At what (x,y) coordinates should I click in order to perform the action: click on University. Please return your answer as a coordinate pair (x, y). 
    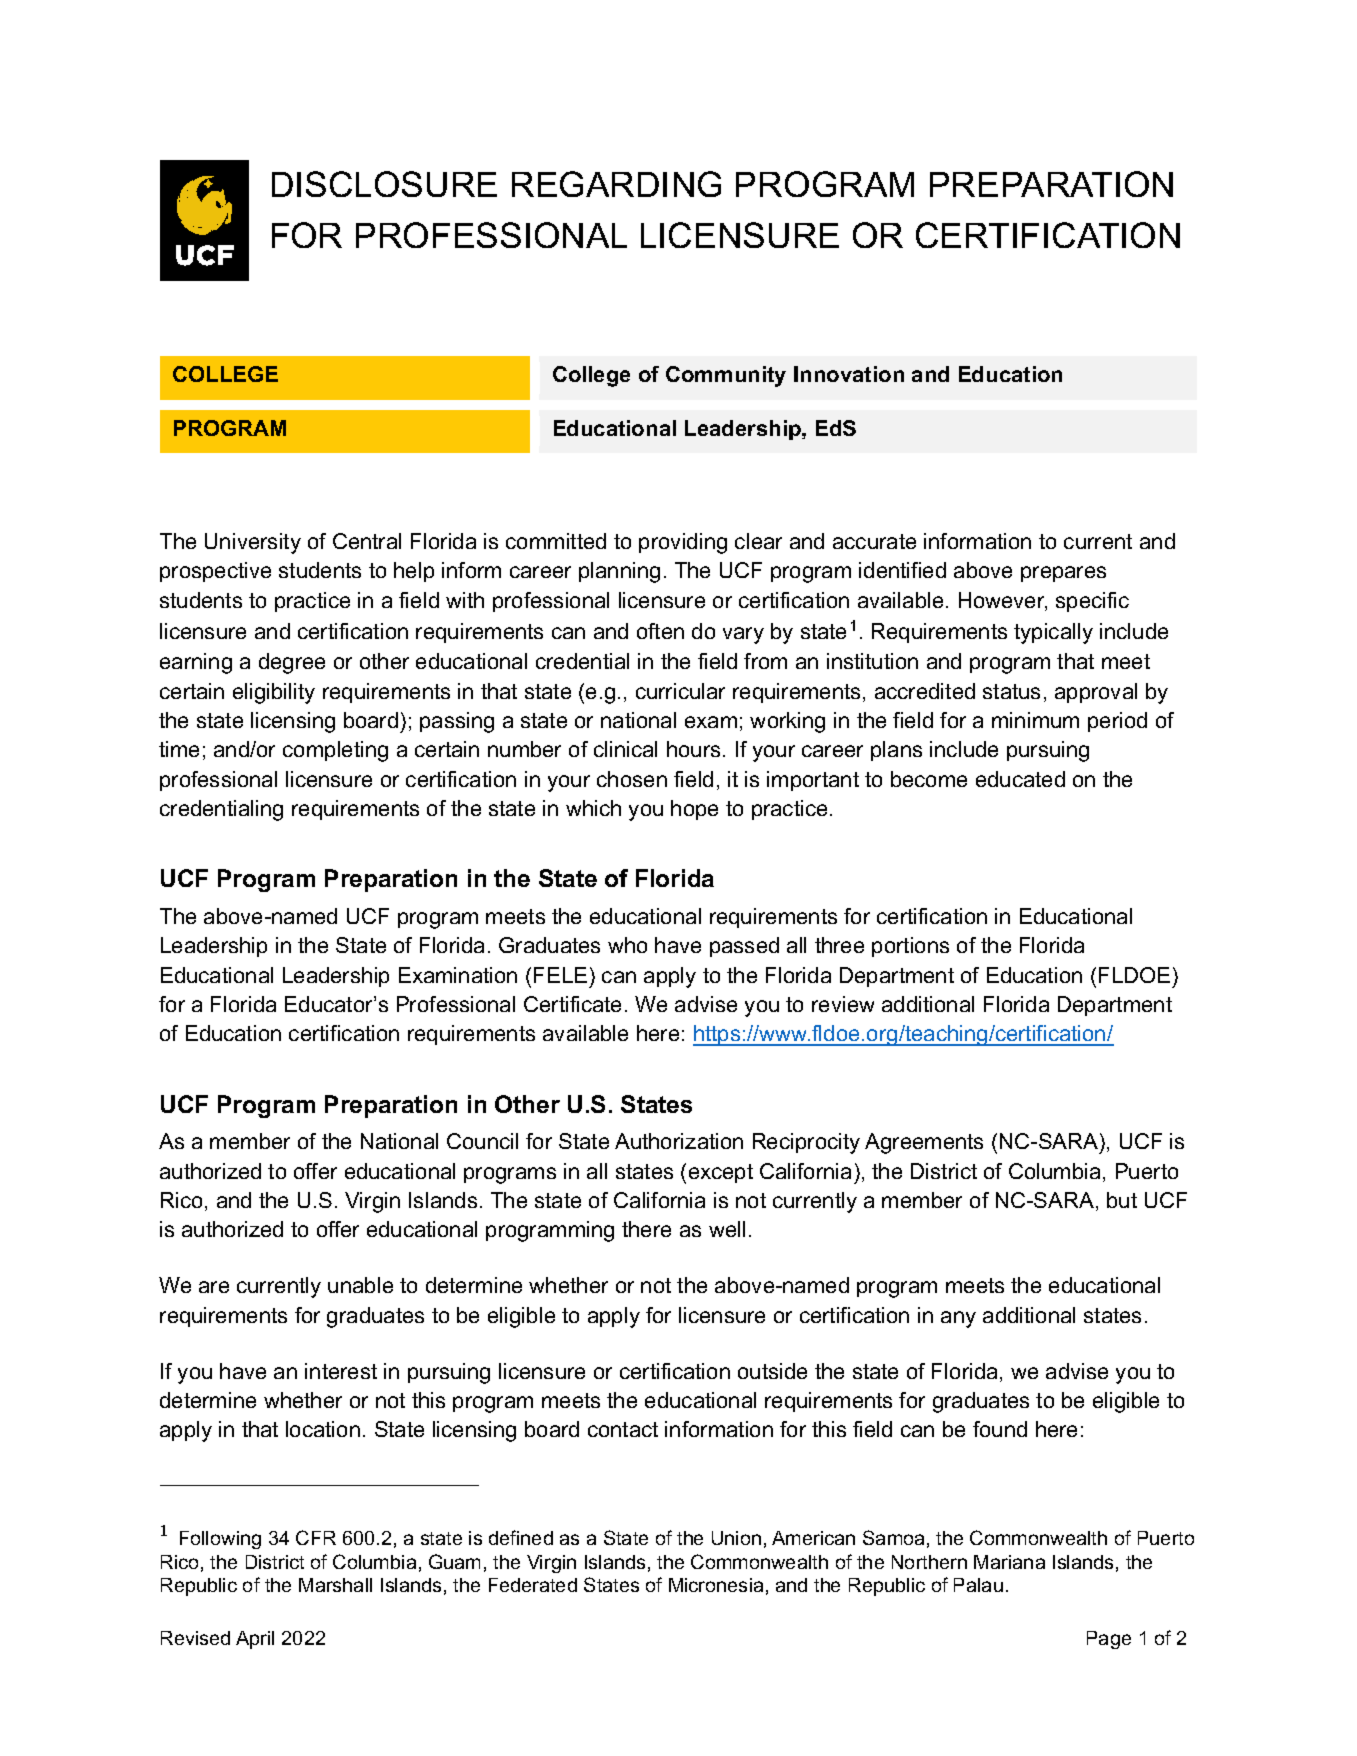
    Looking at the image, I should click on (253, 543).
